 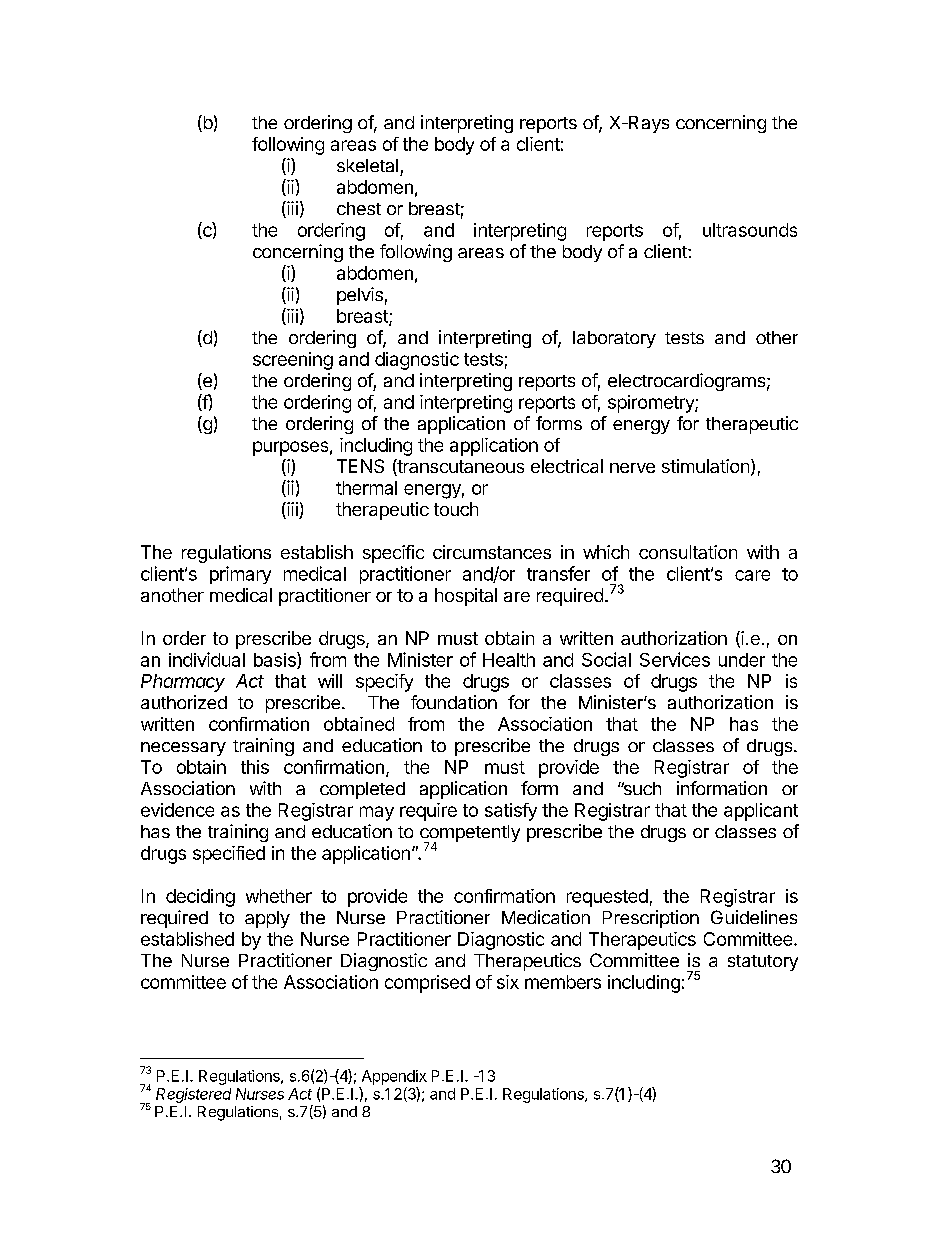 I want to click on chest, so click(x=359, y=208).
